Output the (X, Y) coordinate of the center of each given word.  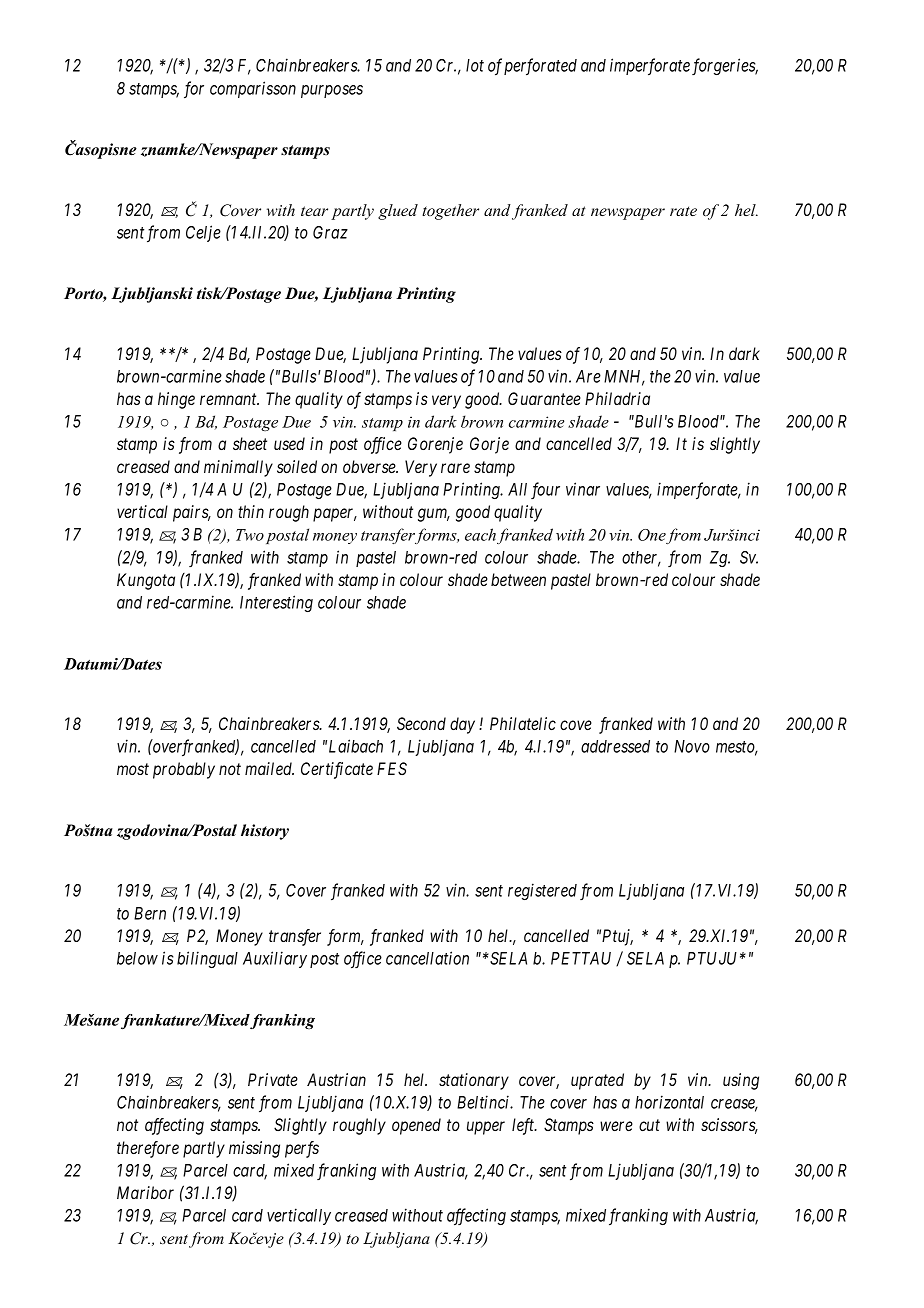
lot (475, 65)
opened (416, 1126)
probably (184, 770)
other (641, 558)
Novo (692, 746)
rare (455, 468)
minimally (238, 468)
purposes (332, 91)
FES (392, 768)
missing (254, 1149)
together (450, 212)
